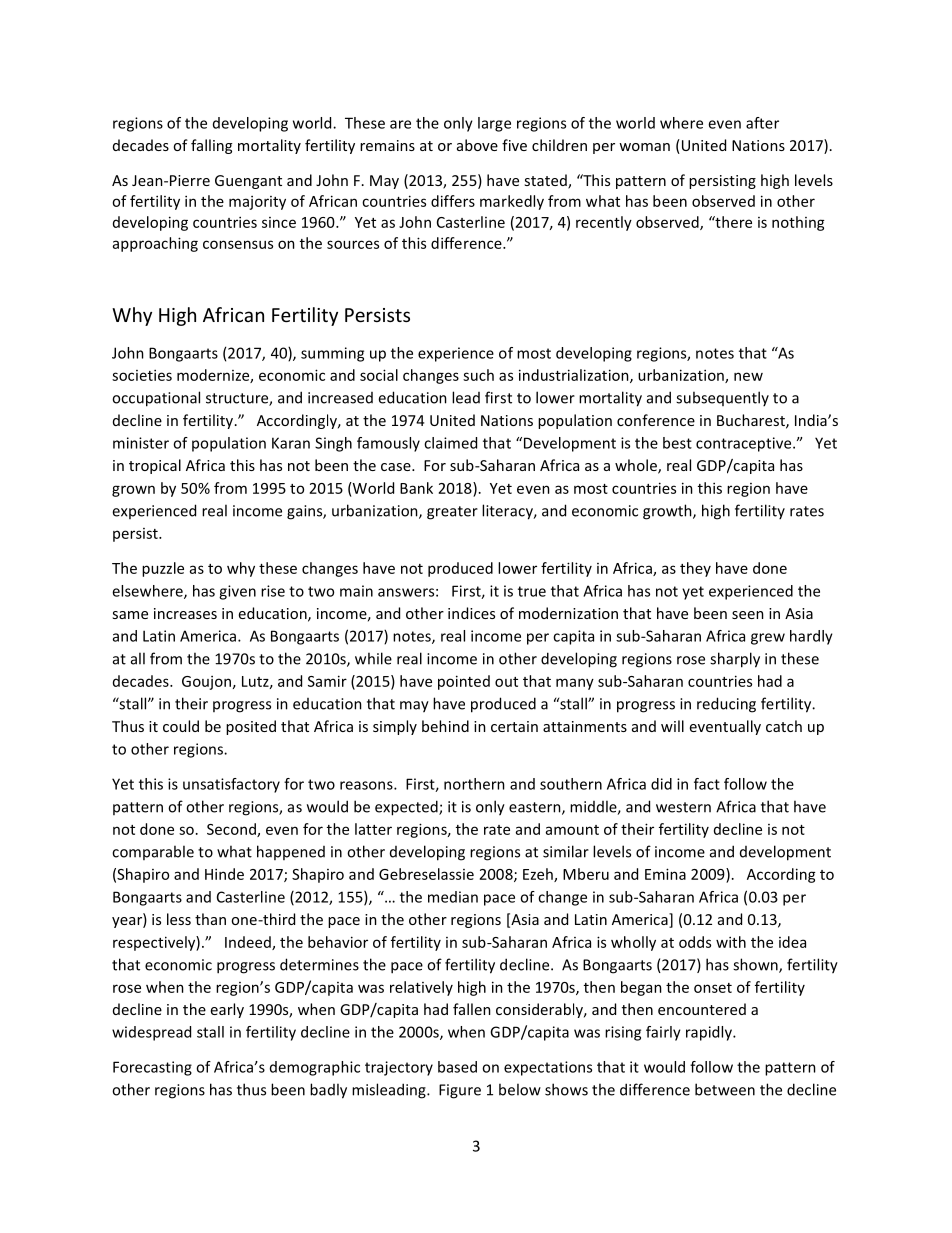 Image resolution: width=952 pixels, height=1233 pixels. What do you see at coordinates (211, 146) in the page?
I see `falling` at bounding box center [211, 146].
